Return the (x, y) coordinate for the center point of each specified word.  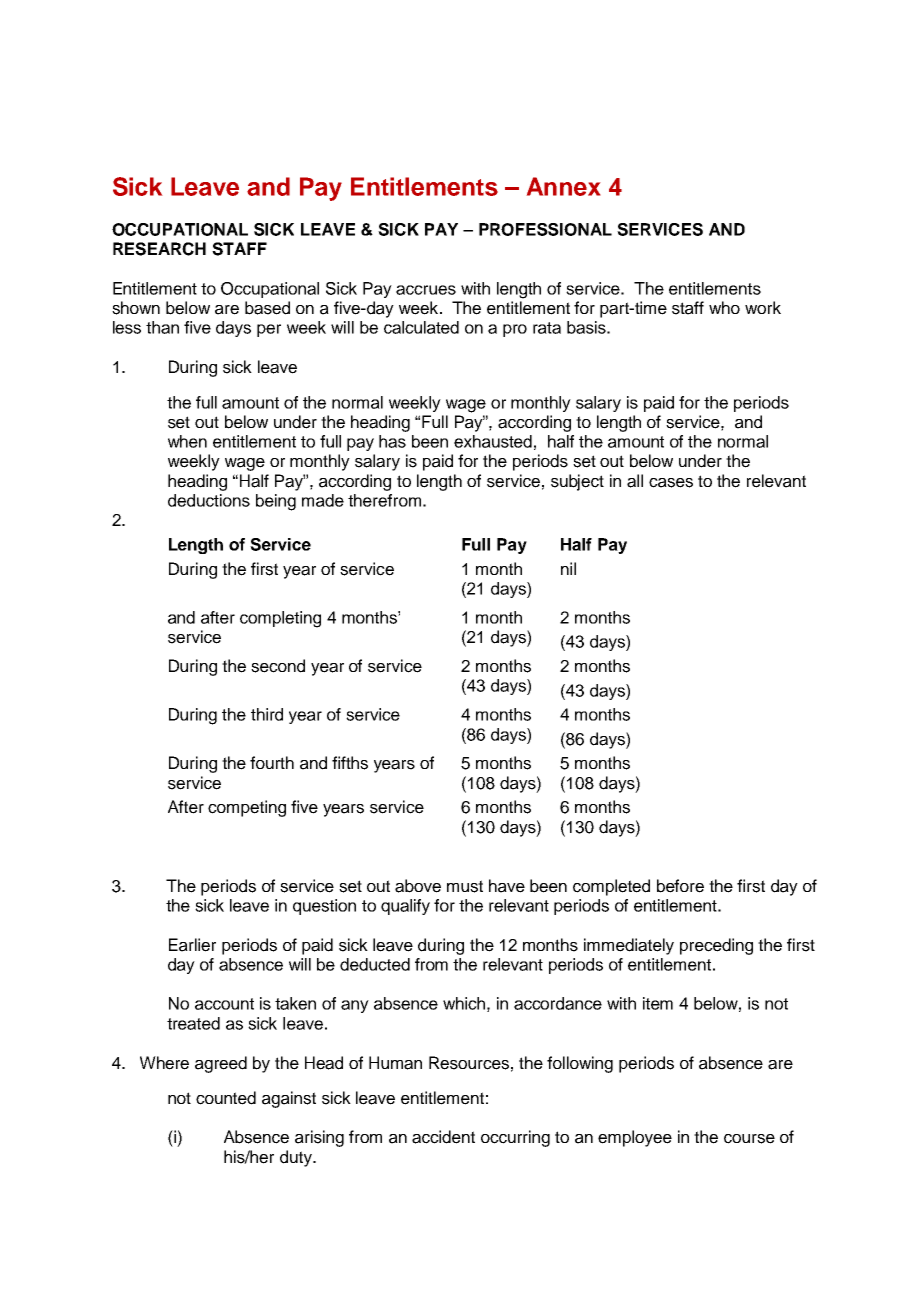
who (724, 307)
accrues (426, 290)
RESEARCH (159, 249)
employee (635, 1138)
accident (443, 1137)
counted (226, 1098)
